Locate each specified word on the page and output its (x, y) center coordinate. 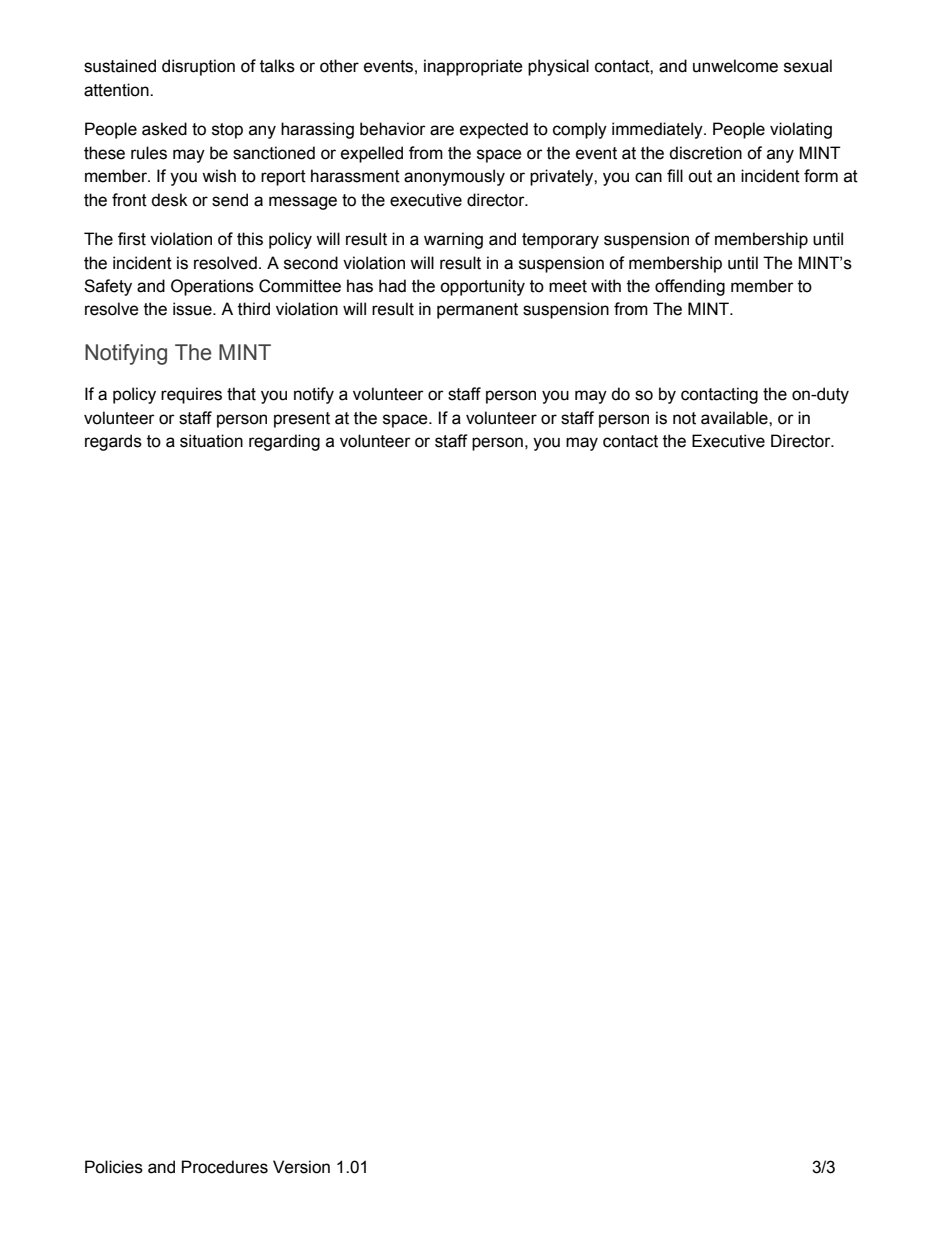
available (735, 418)
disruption (198, 67)
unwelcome (735, 66)
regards (113, 442)
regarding (284, 442)
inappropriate (473, 67)
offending (690, 287)
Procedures (225, 1167)
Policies (114, 1167)
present (302, 420)
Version (301, 1167)
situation (211, 441)
